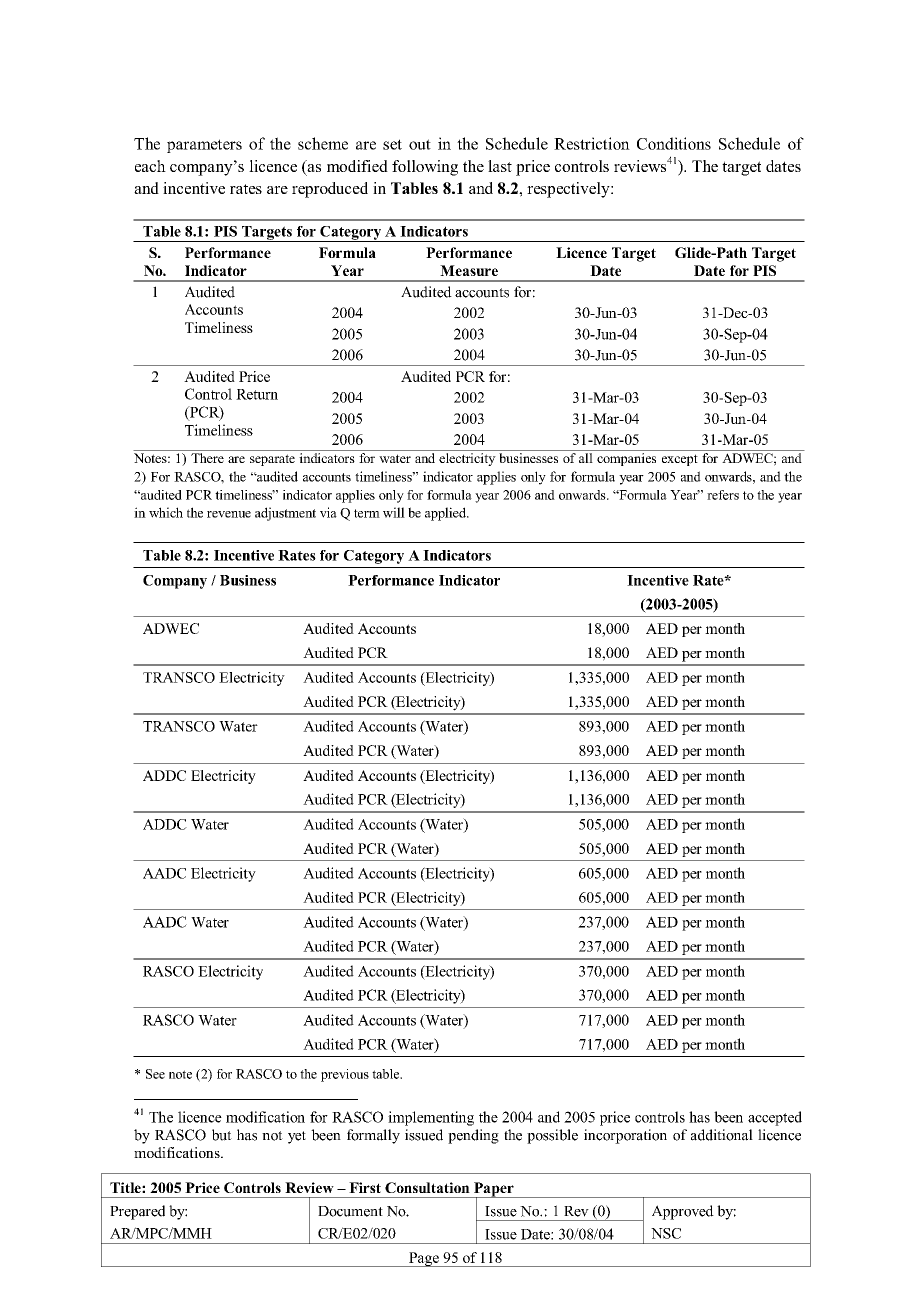  I want to click on See, so click(155, 1074).
